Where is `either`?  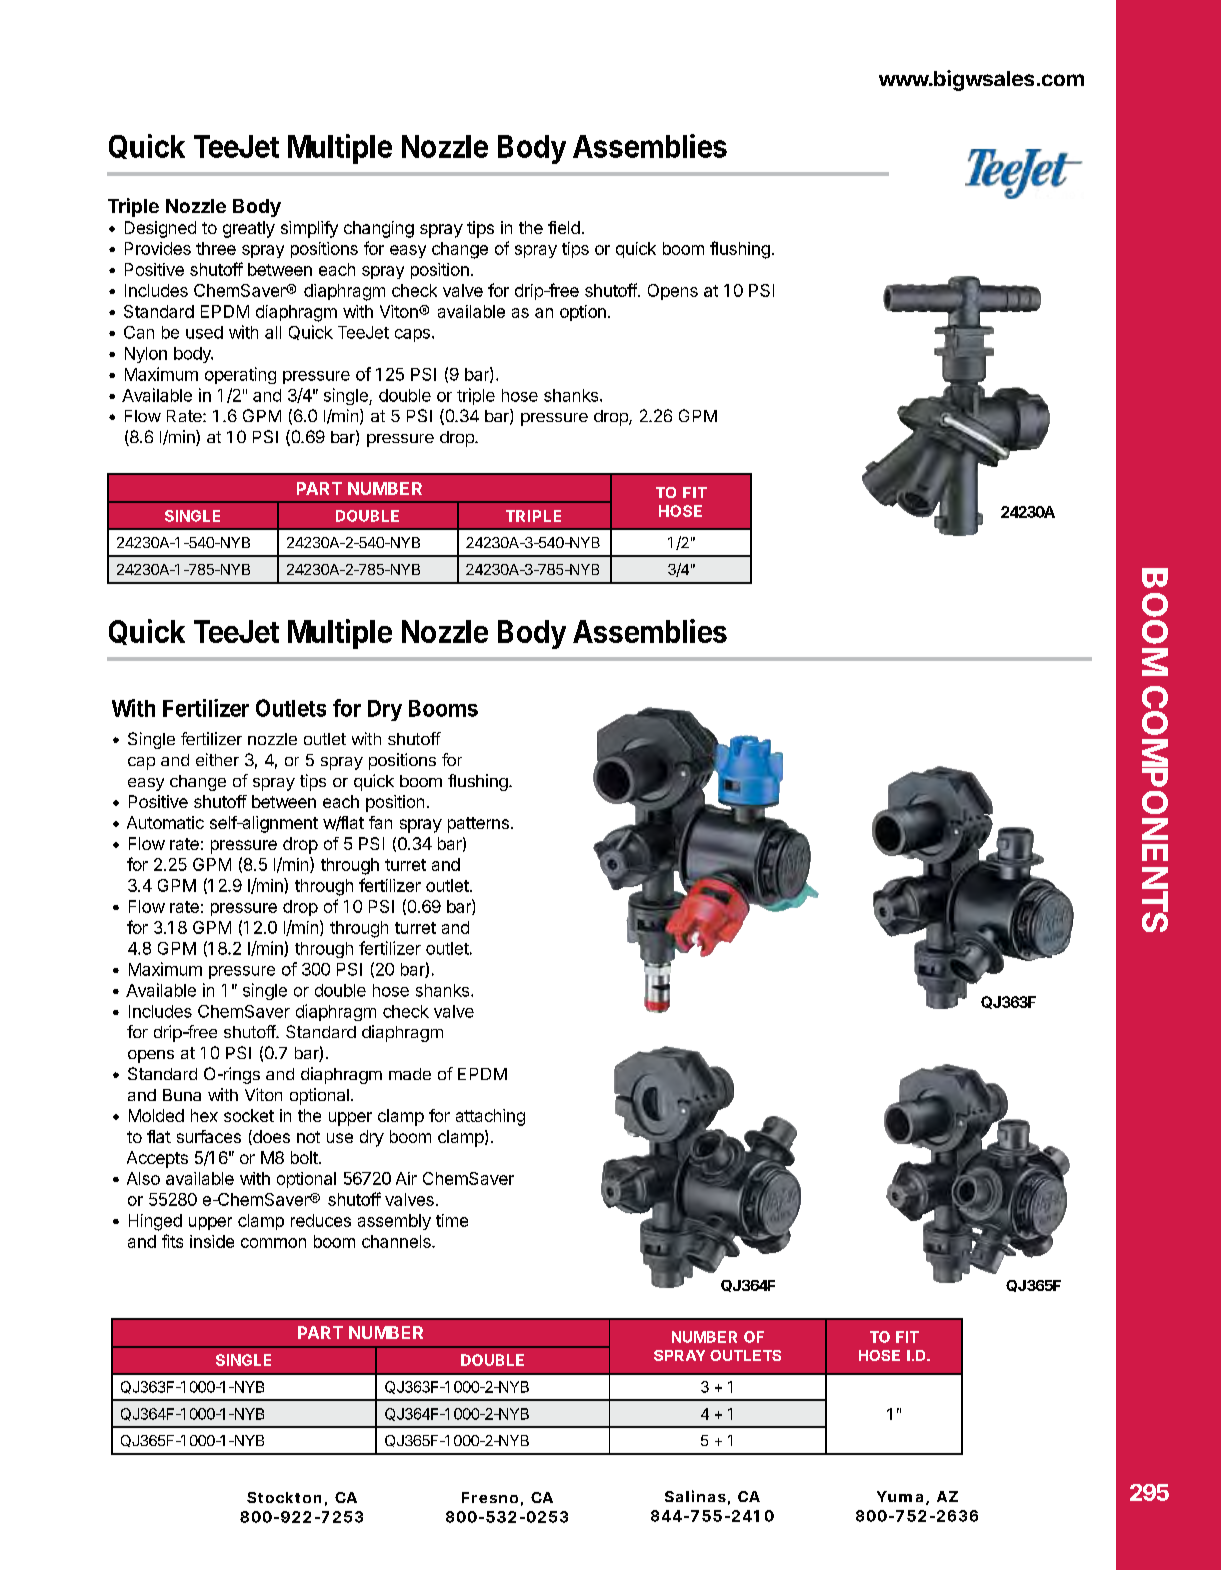 either is located at coordinates (217, 759).
